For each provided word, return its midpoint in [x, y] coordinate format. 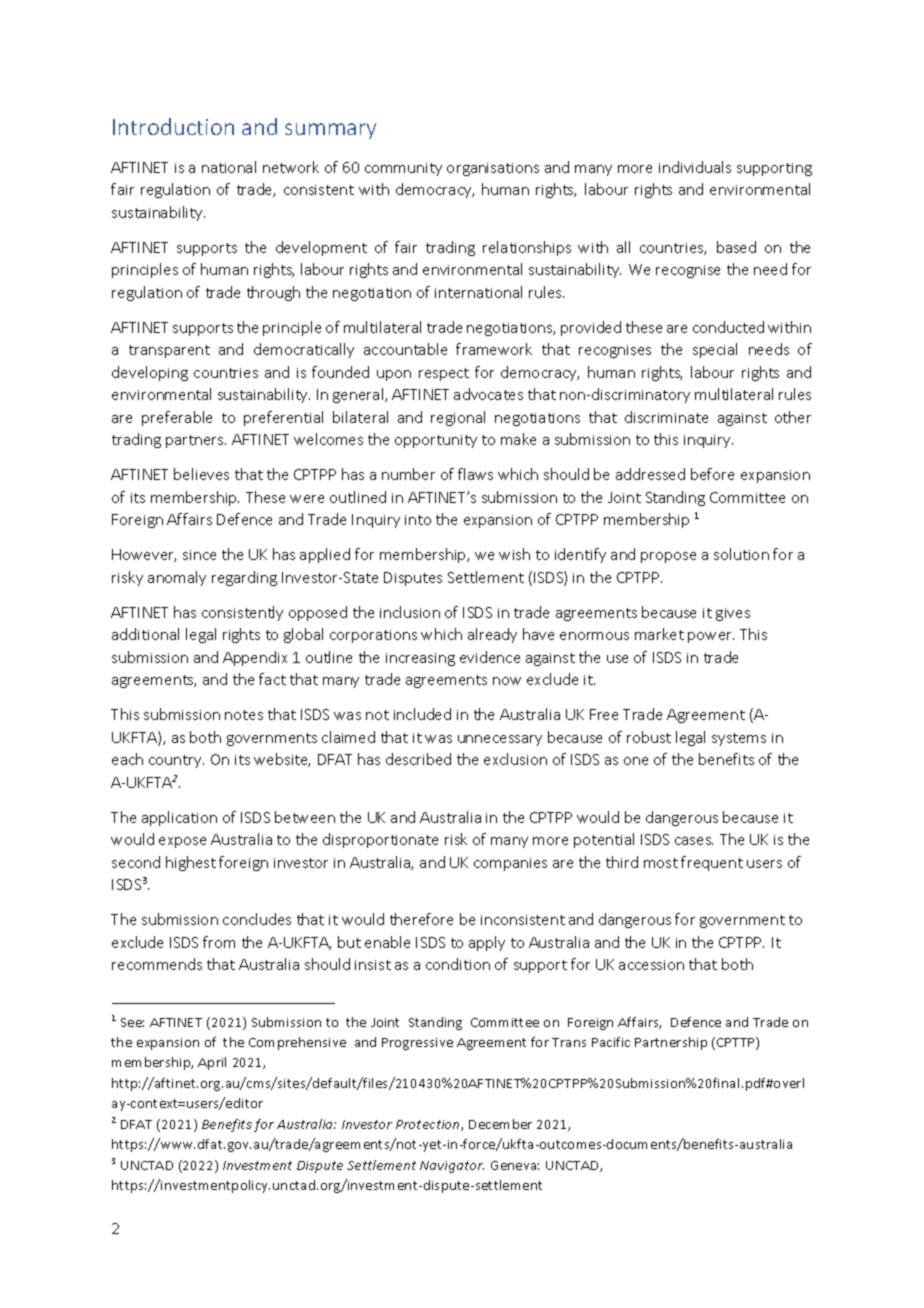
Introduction [173, 126]
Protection [429, 1125]
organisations [493, 169]
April [212, 1063]
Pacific [611, 1042]
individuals [695, 167]
